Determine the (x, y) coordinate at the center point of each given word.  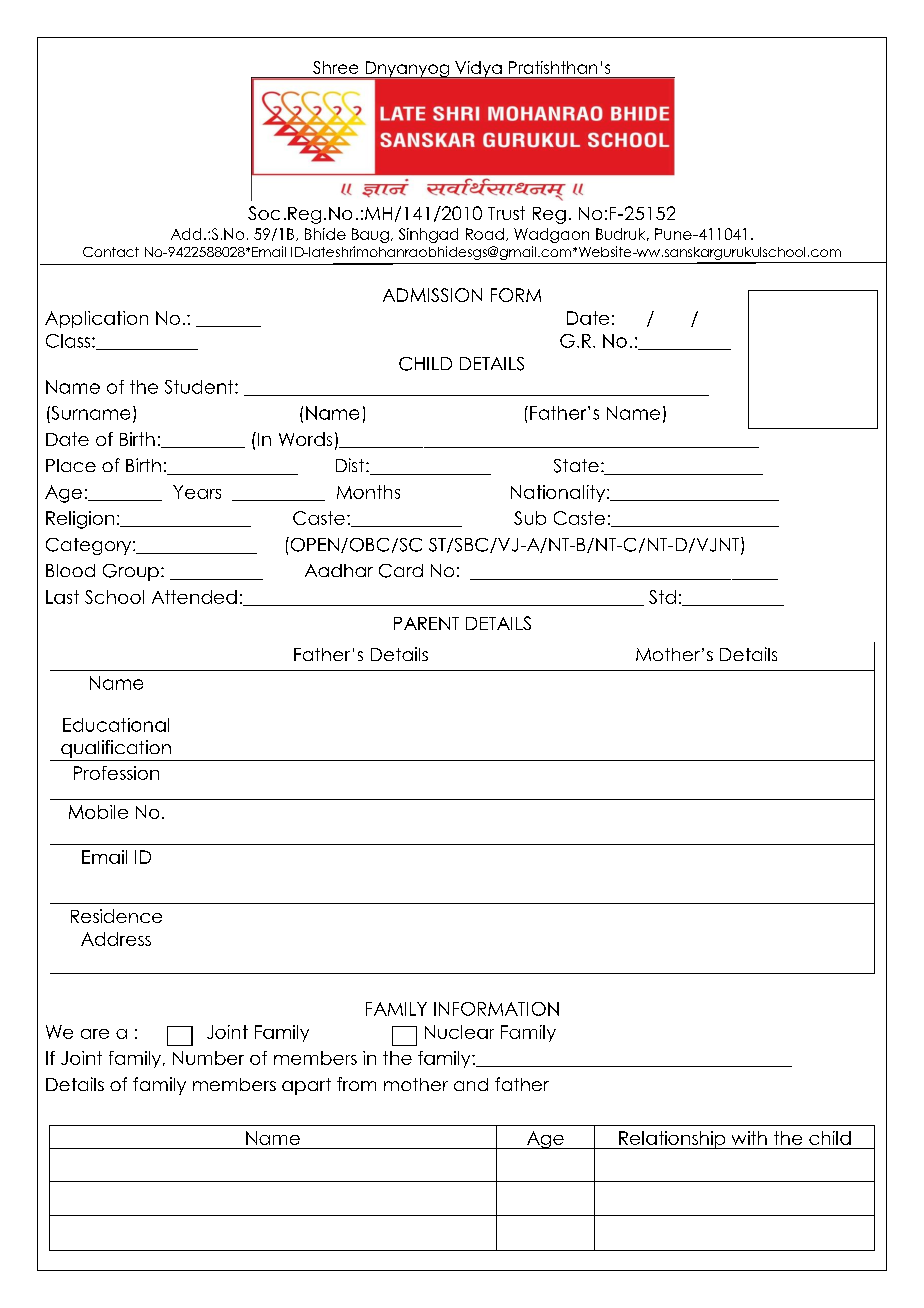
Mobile (98, 812)
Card (401, 571)
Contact (111, 252)
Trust (506, 213)
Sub (530, 518)
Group (131, 572)
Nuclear (459, 1032)
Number (208, 1058)
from (356, 1084)
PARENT (426, 623)
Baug (370, 235)
